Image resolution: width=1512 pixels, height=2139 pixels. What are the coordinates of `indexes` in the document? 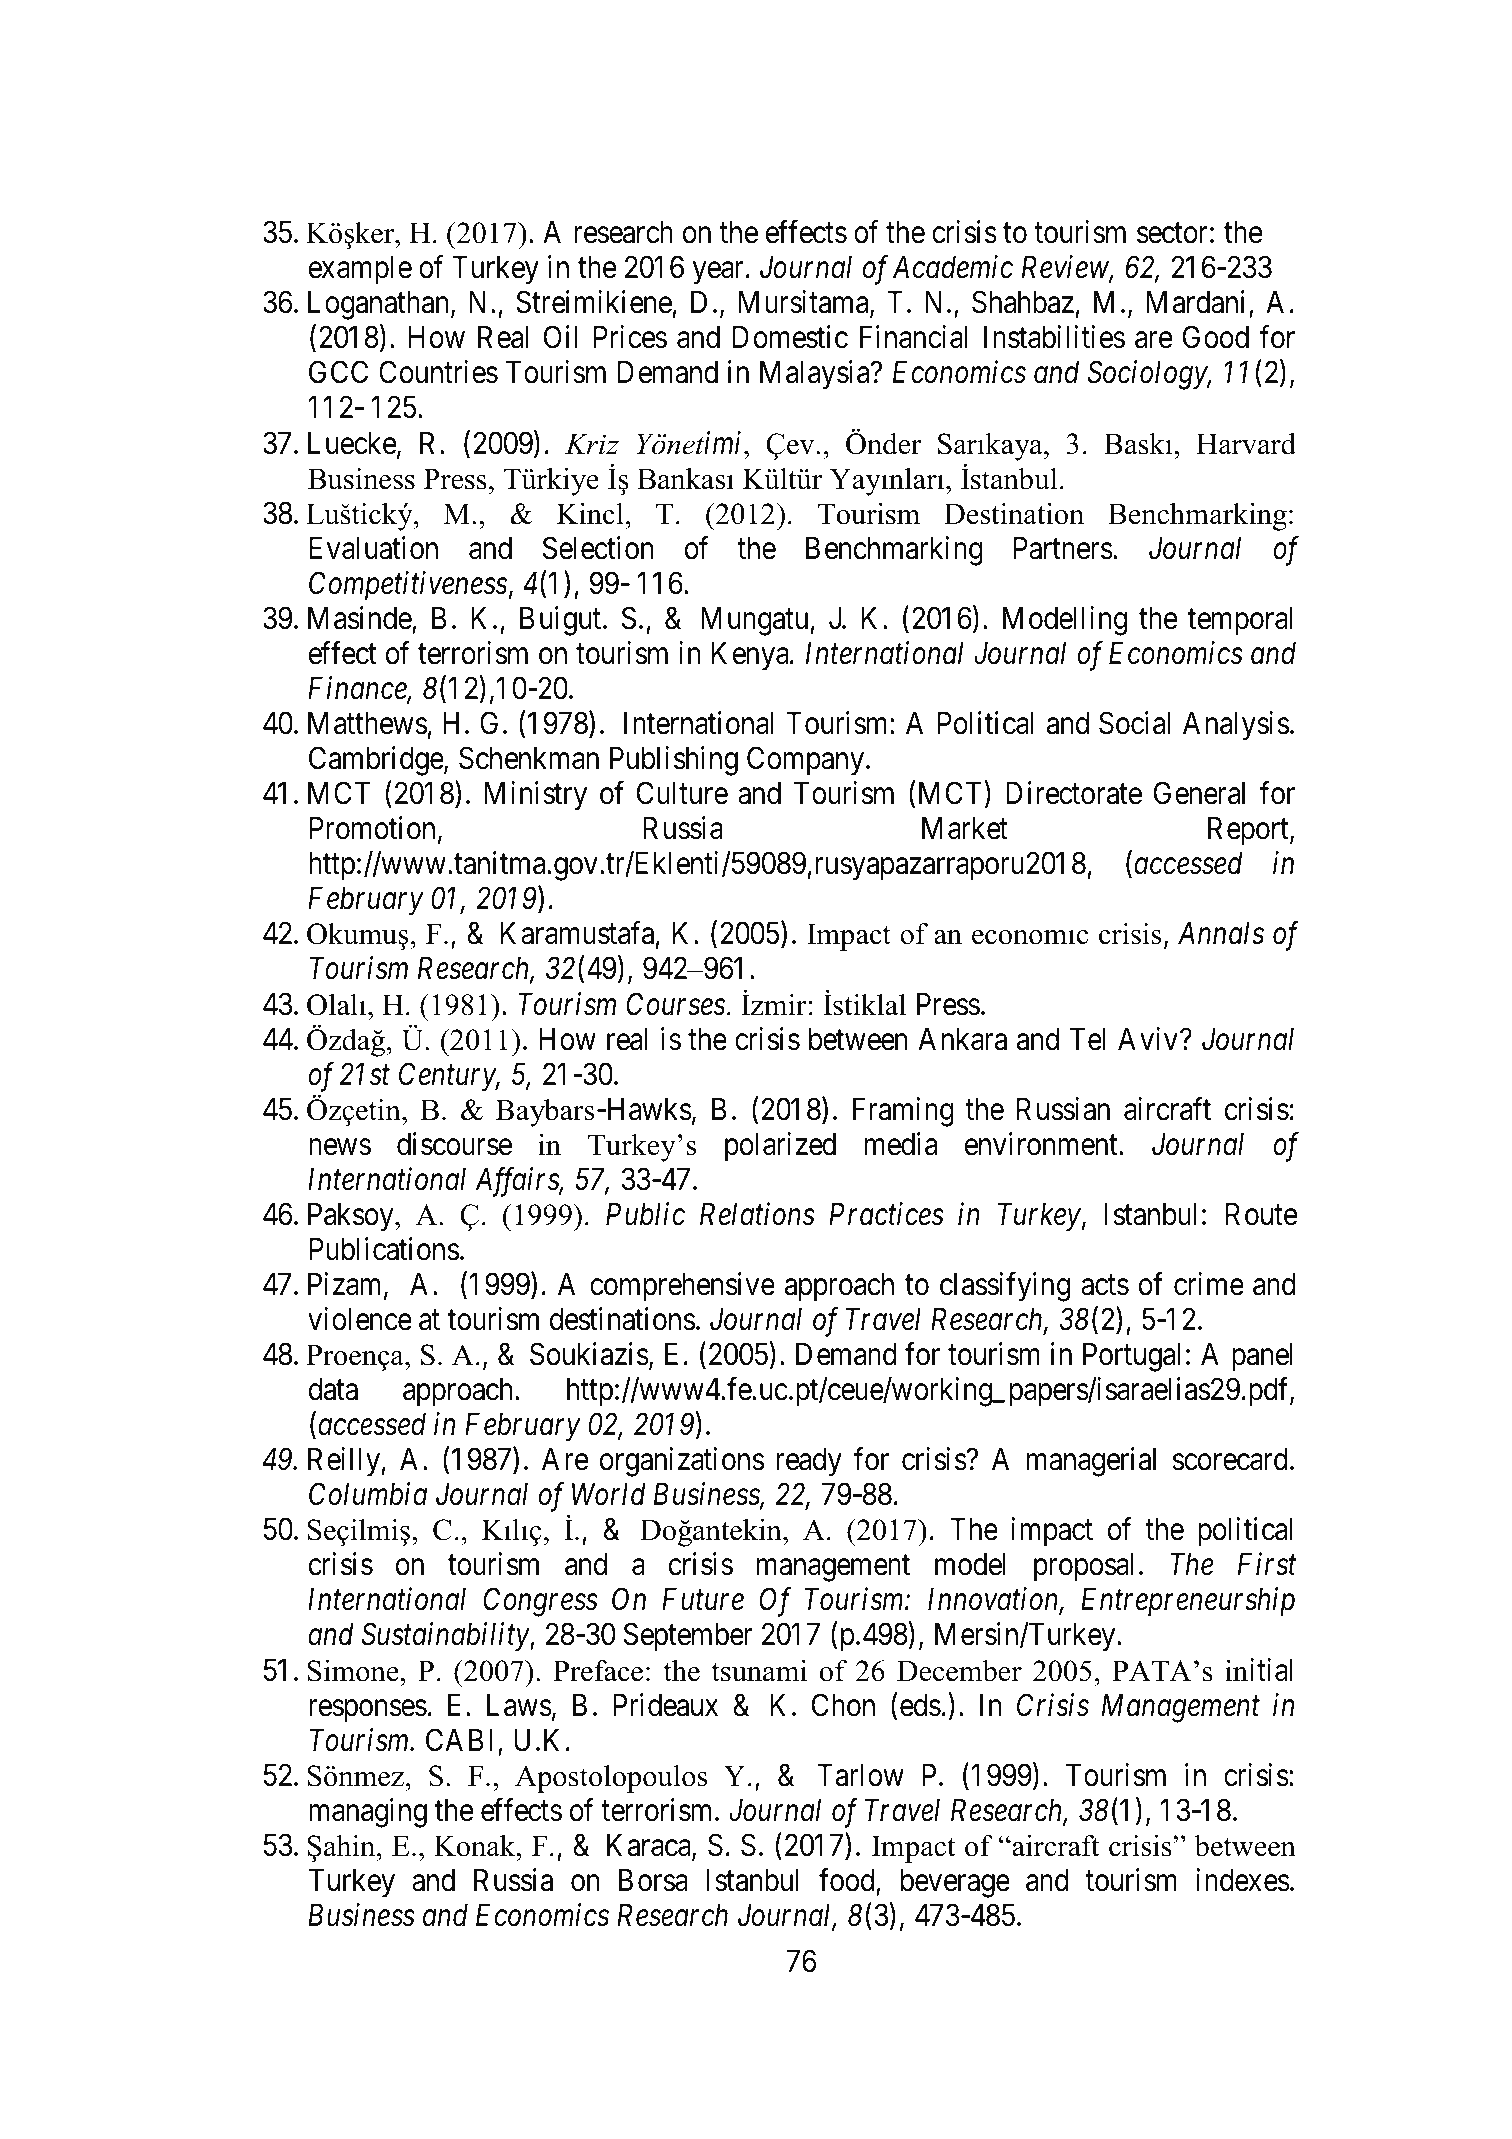 It's located at (1243, 1880).
